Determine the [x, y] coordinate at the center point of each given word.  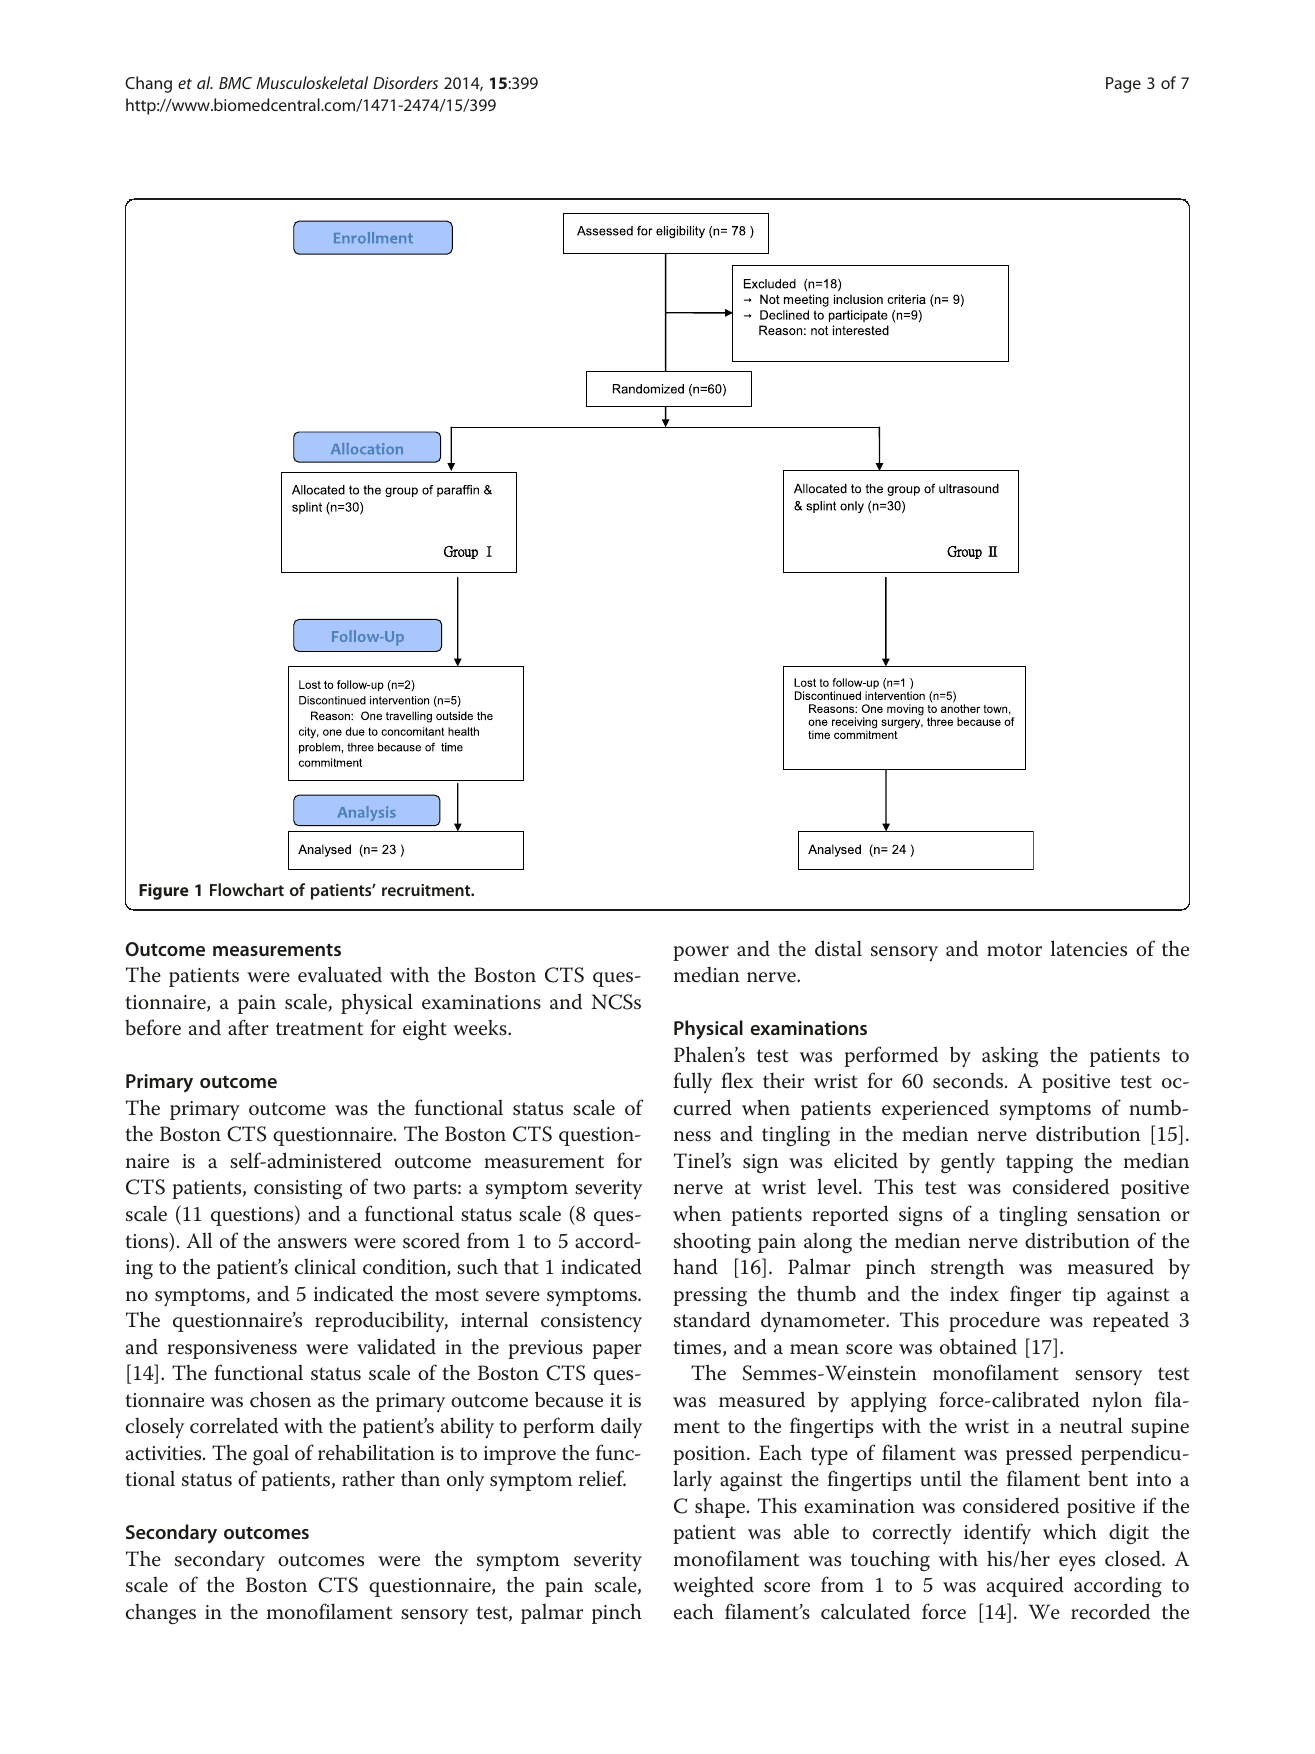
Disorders [405, 82]
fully [692, 1083]
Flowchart [247, 889]
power [701, 953]
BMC [235, 83]
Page [1123, 85]
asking [1010, 1057]
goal [271, 1455]
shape [720, 1508]
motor [1014, 950]
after [248, 1027]
